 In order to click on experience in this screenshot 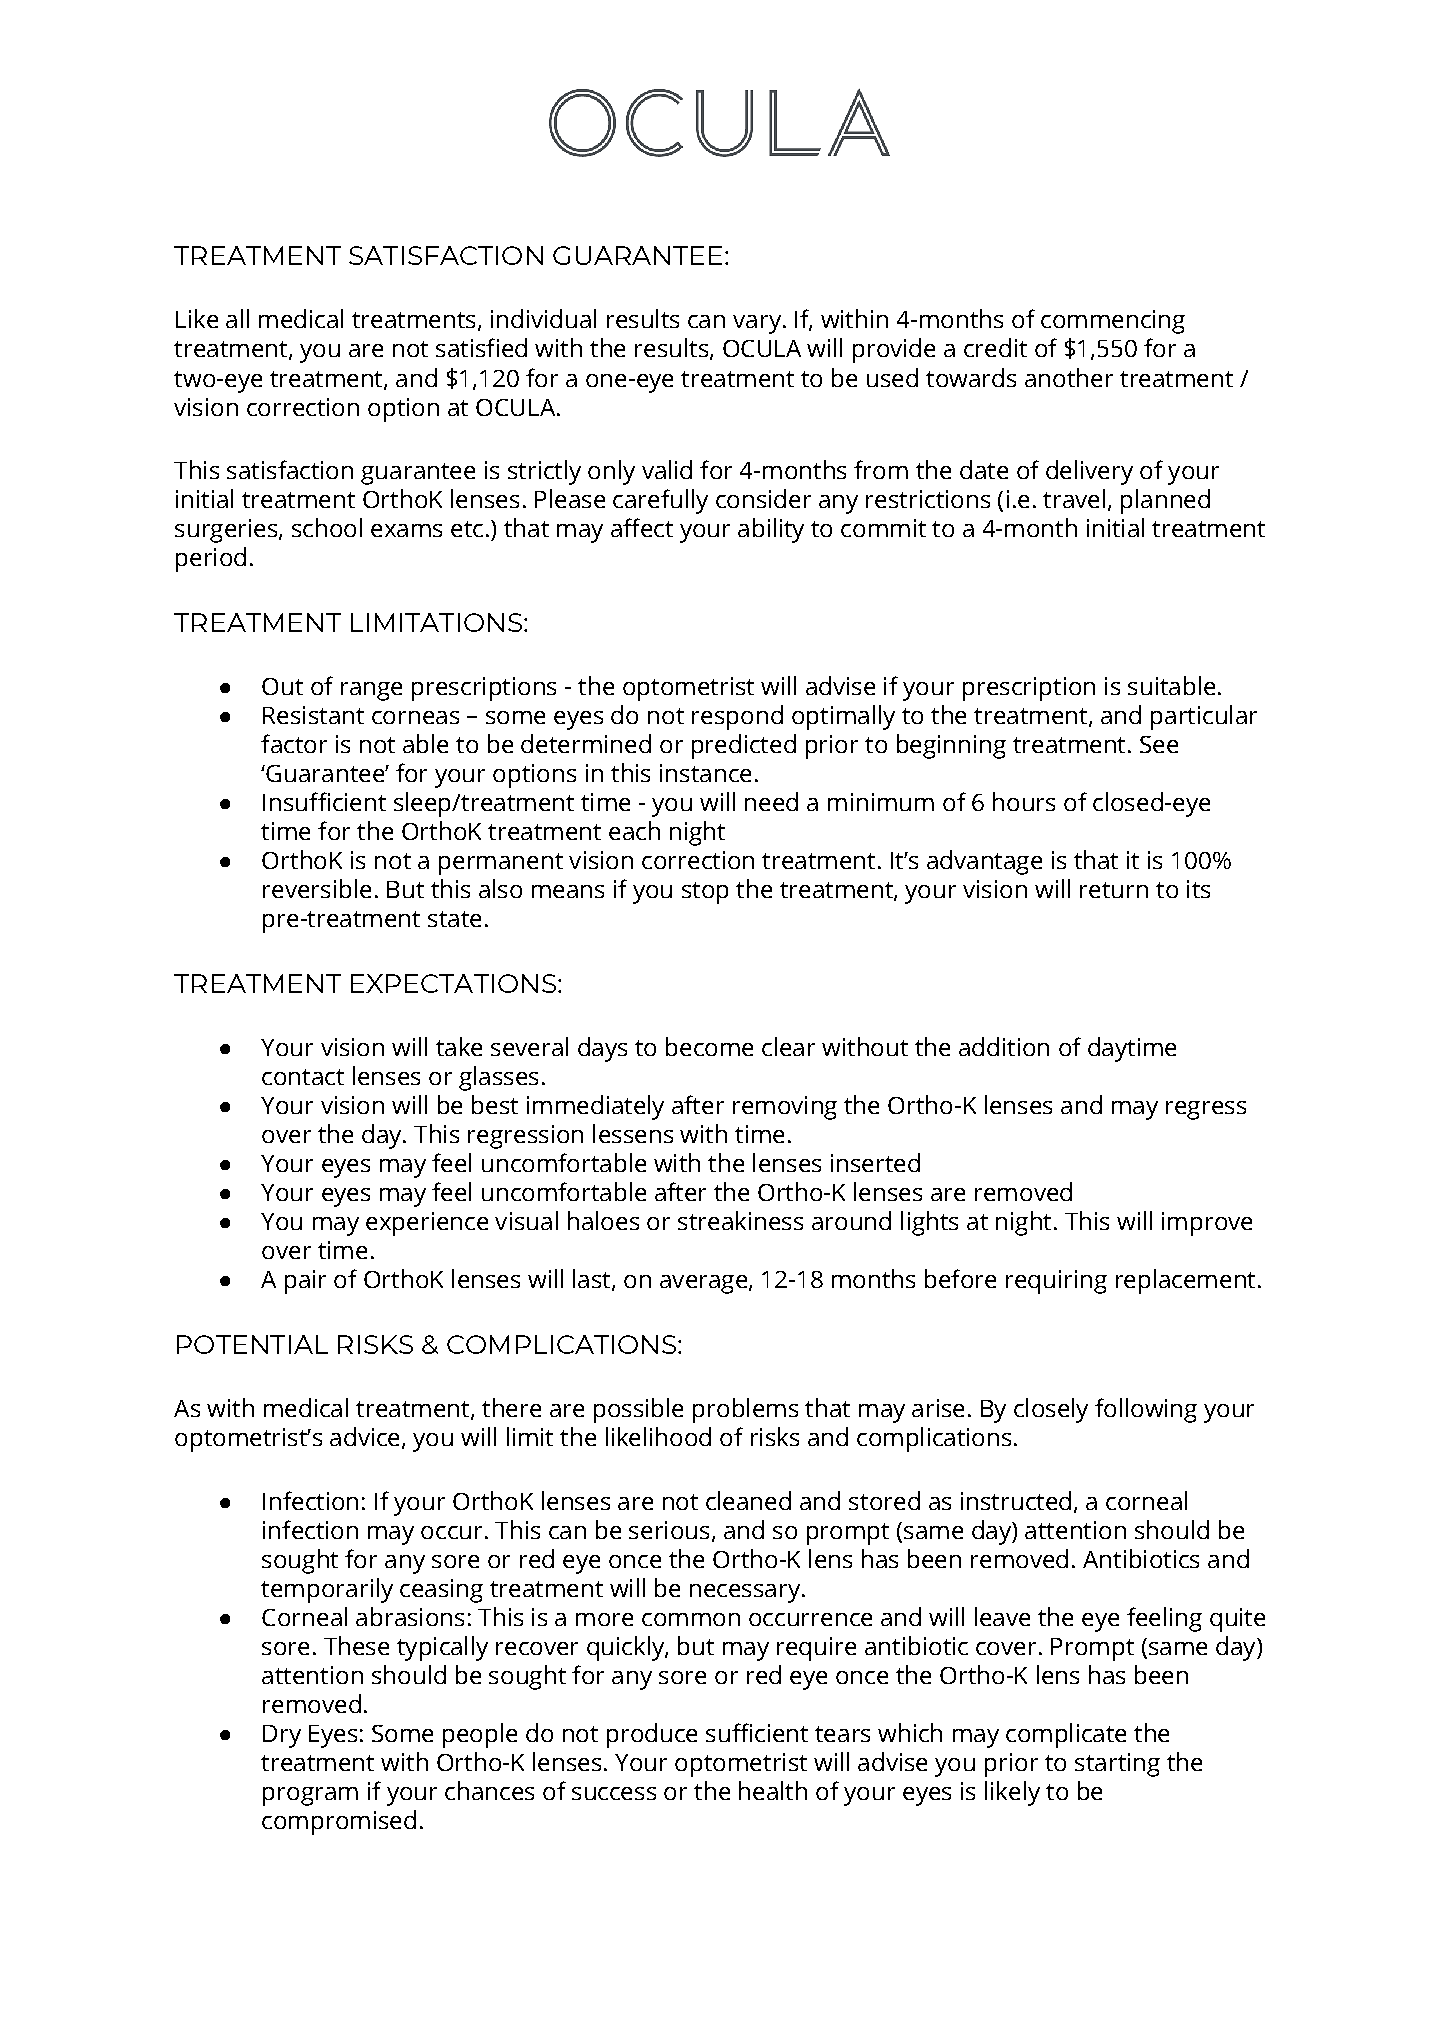, I will do `click(427, 1224)`.
